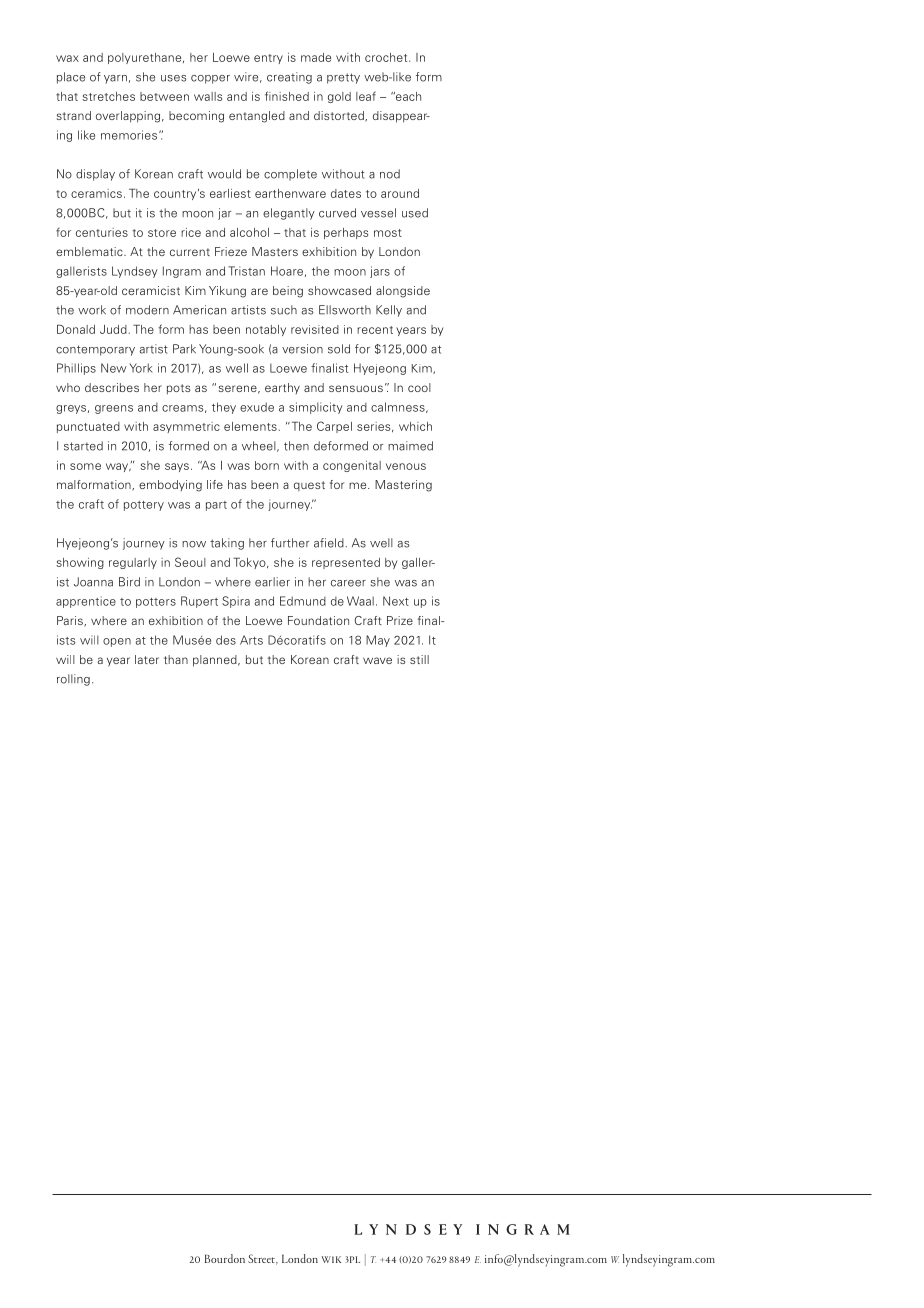 This screenshot has width=924, height=1308. I want to click on open, so click(117, 642).
